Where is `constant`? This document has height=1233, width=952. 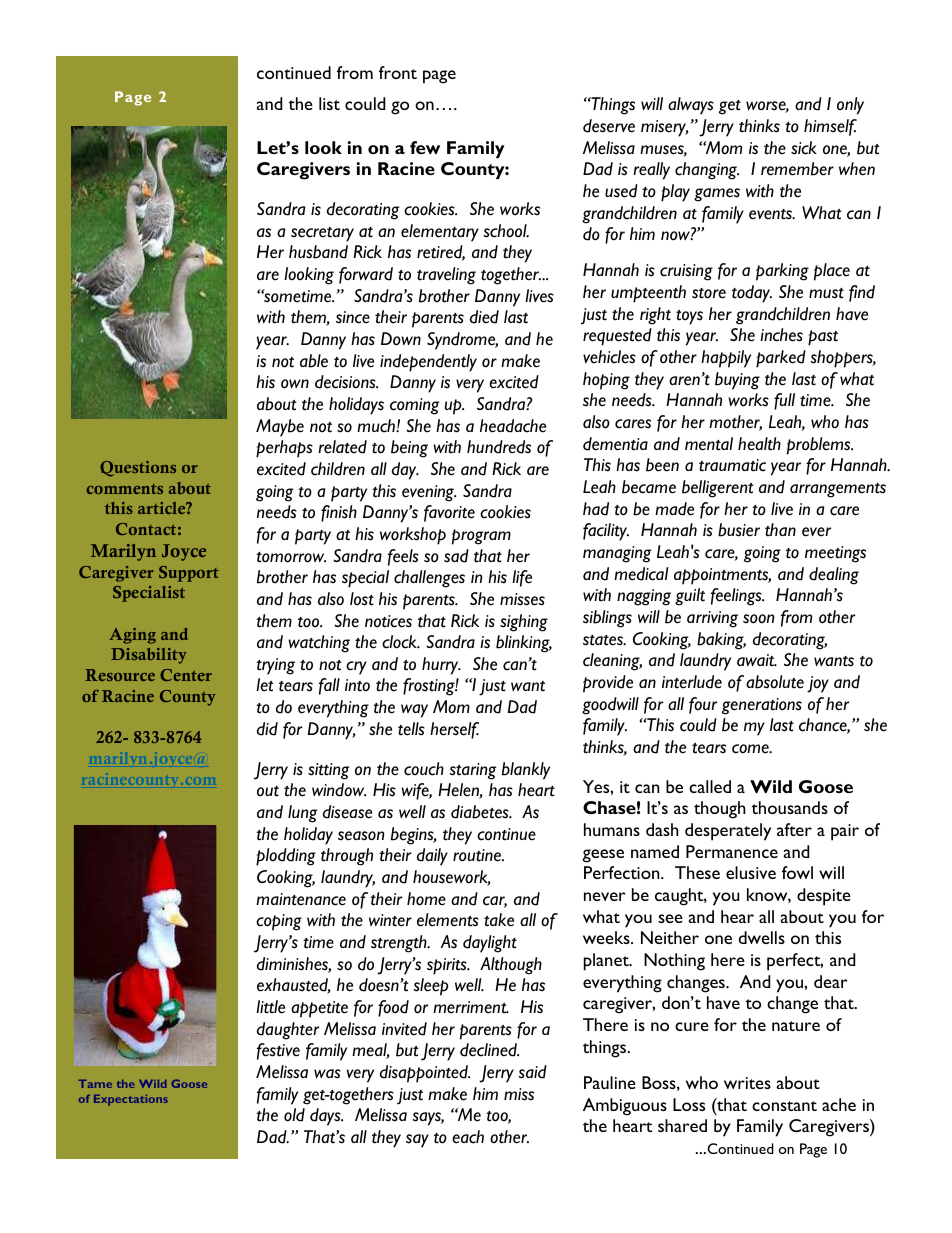
constant is located at coordinates (784, 1106).
